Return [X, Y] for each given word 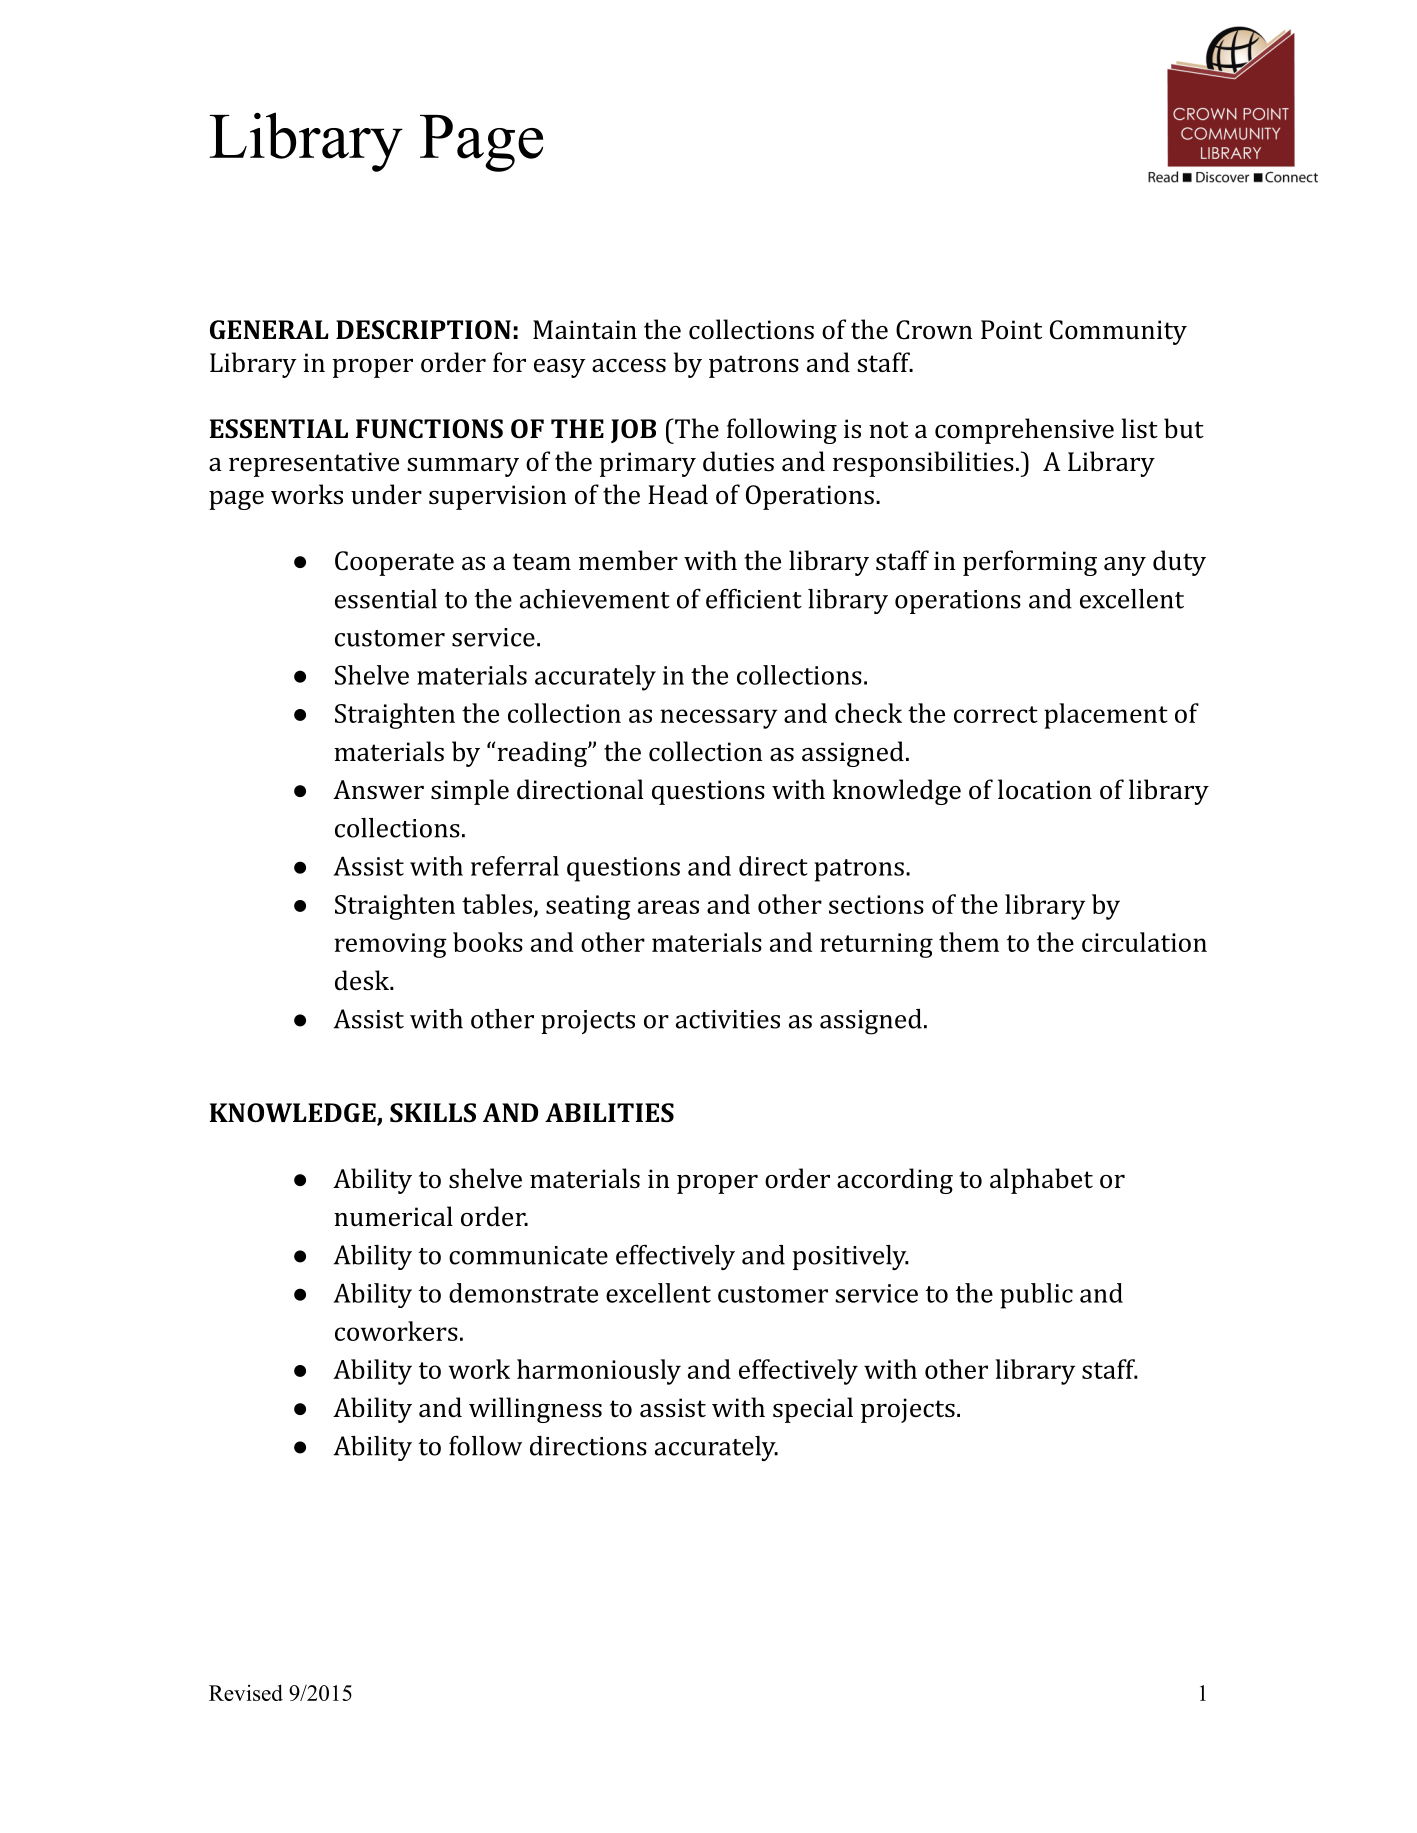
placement [1106, 716]
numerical [393, 1216]
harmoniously [599, 1372]
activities [728, 1019]
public [1036, 1296]
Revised [246, 1692]
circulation [1144, 942]
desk [363, 980]
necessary [718, 719]
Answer [378, 790]
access [629, 366]
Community [1118, 332]
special [813, 1410]
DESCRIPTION [423, 330]
